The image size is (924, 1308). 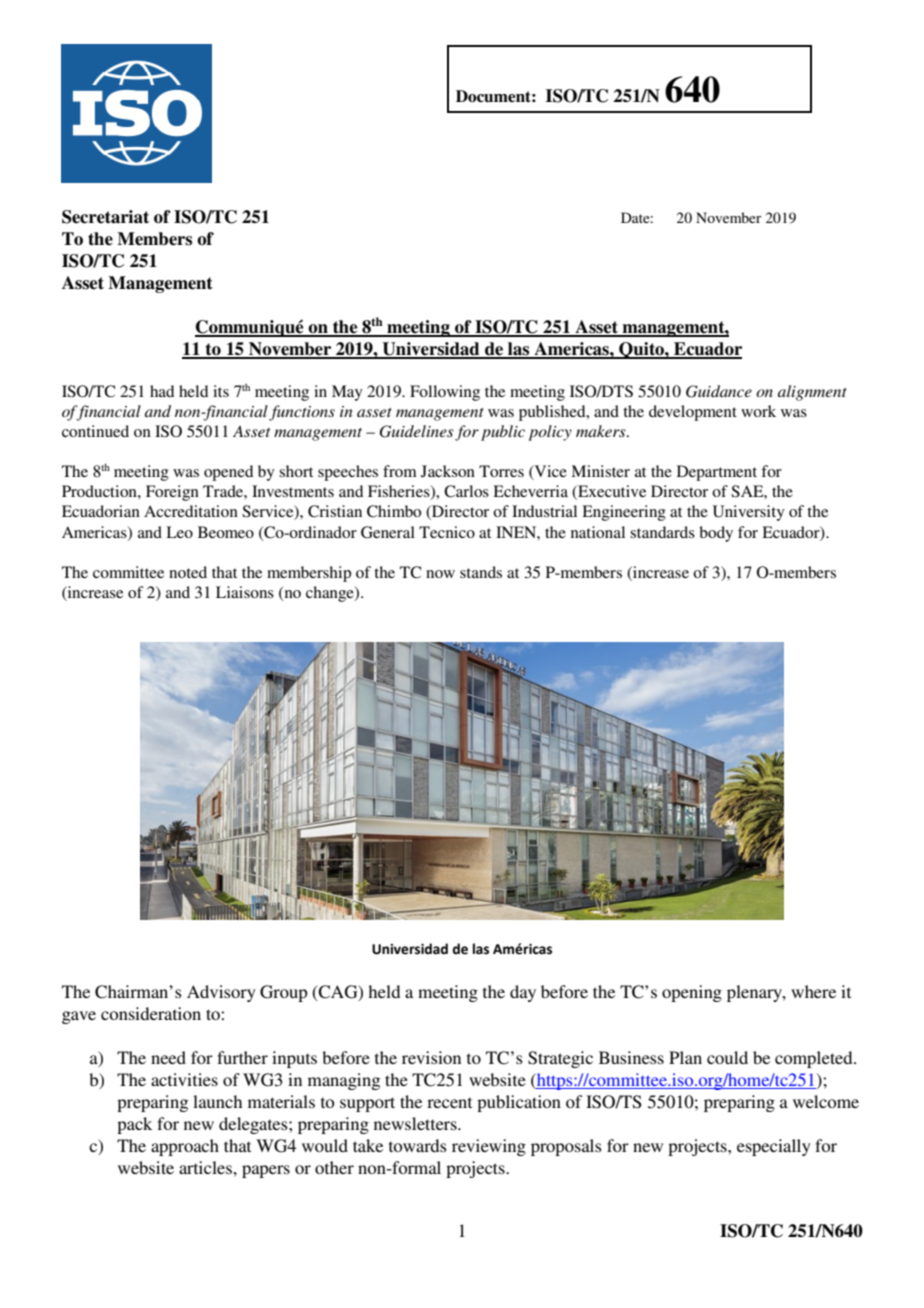 I want to click on Liaisons, so click(x=245, y=592).
